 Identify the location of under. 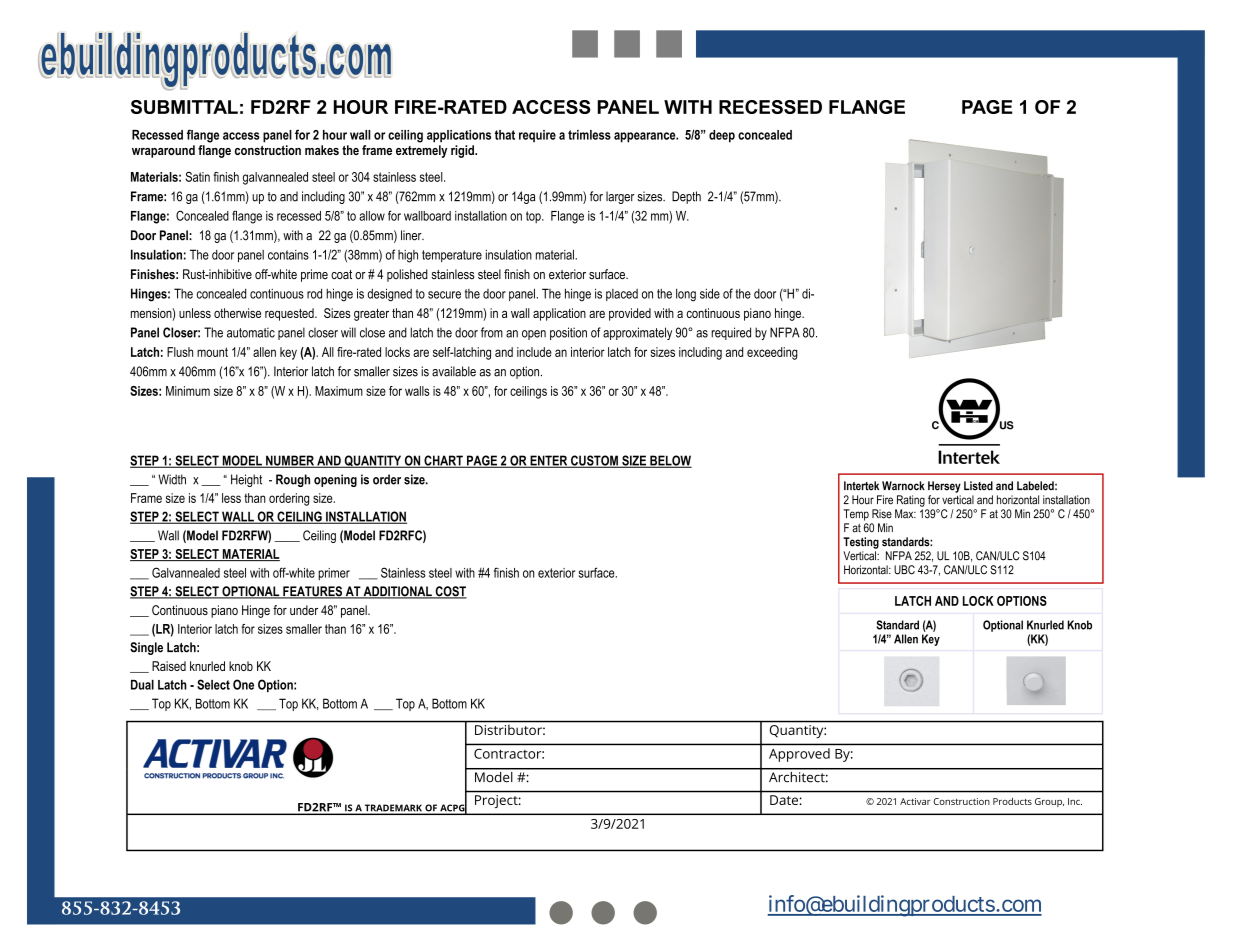
(304, 610).
